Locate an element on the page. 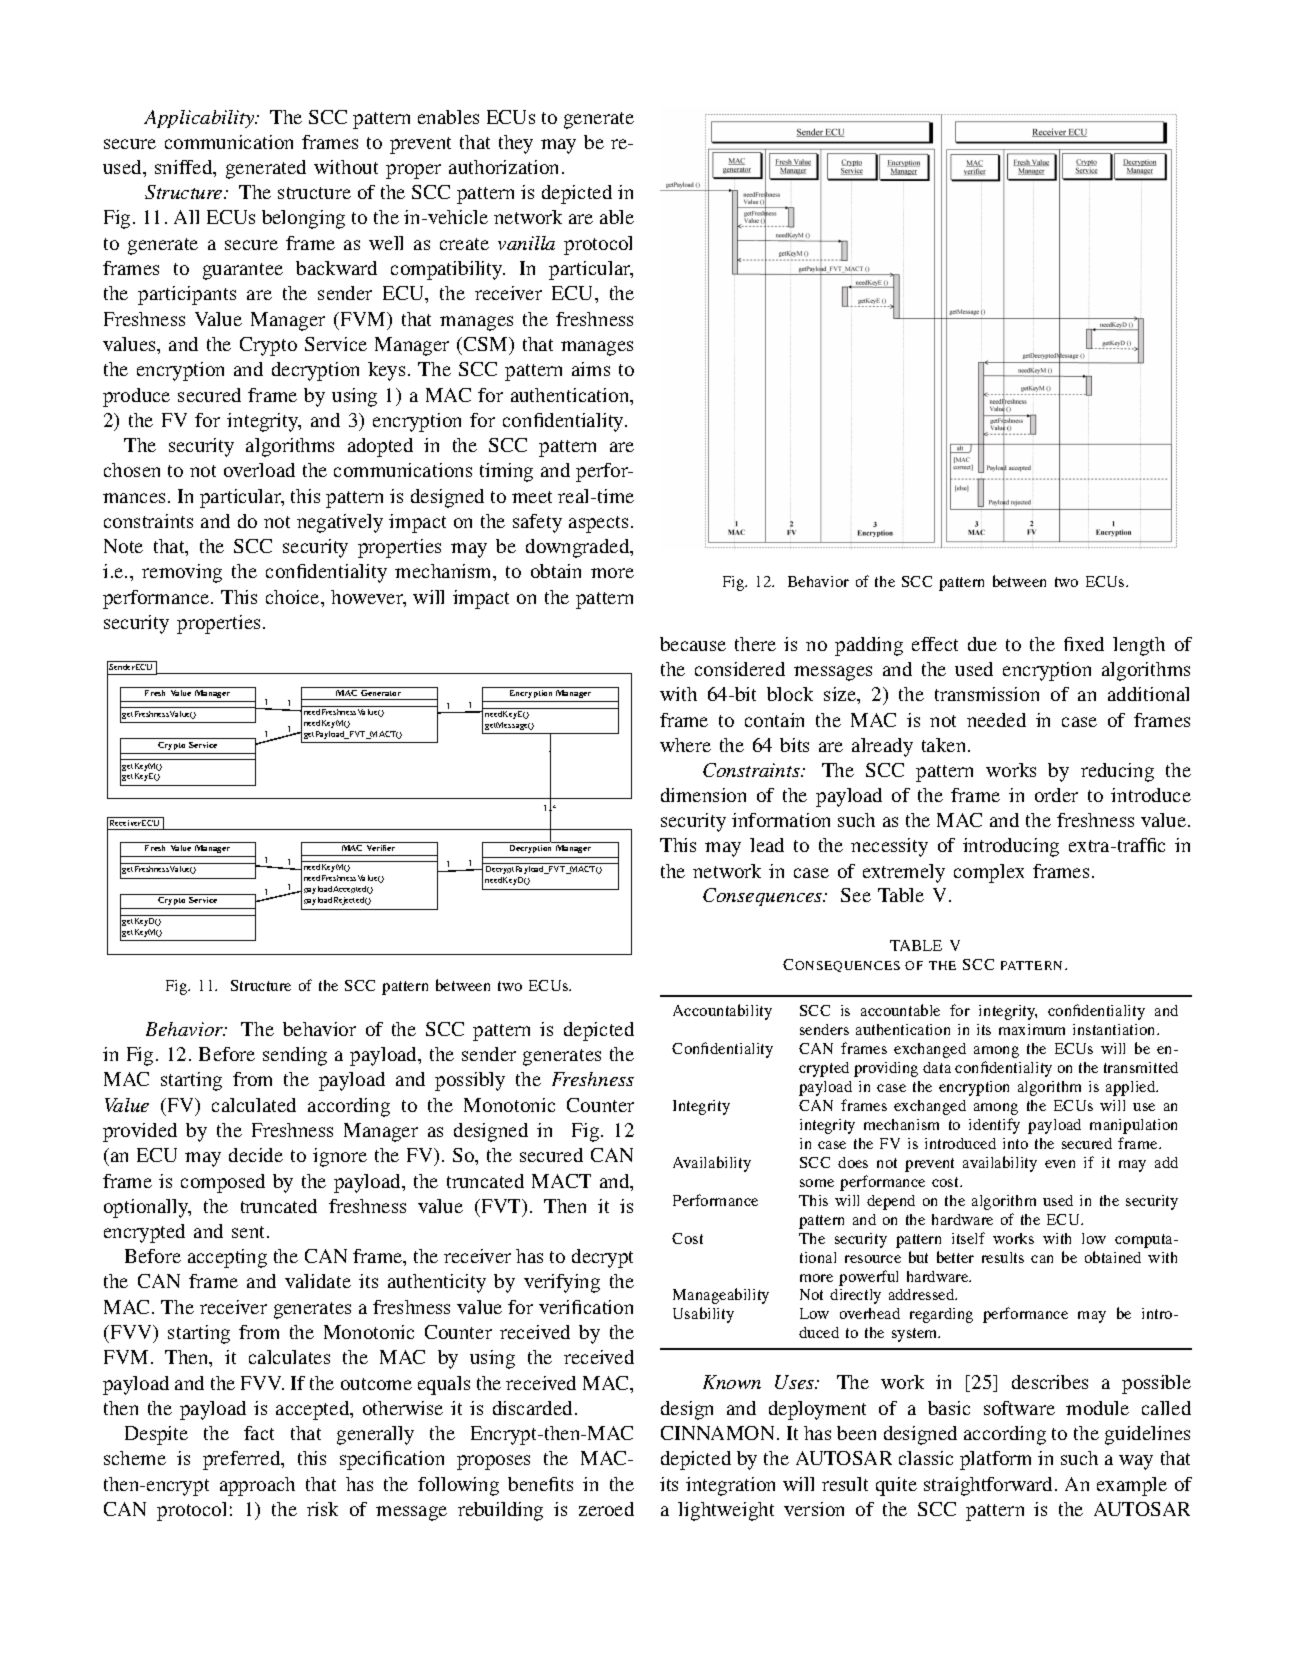  complex is located at coordinates (989, 873).
